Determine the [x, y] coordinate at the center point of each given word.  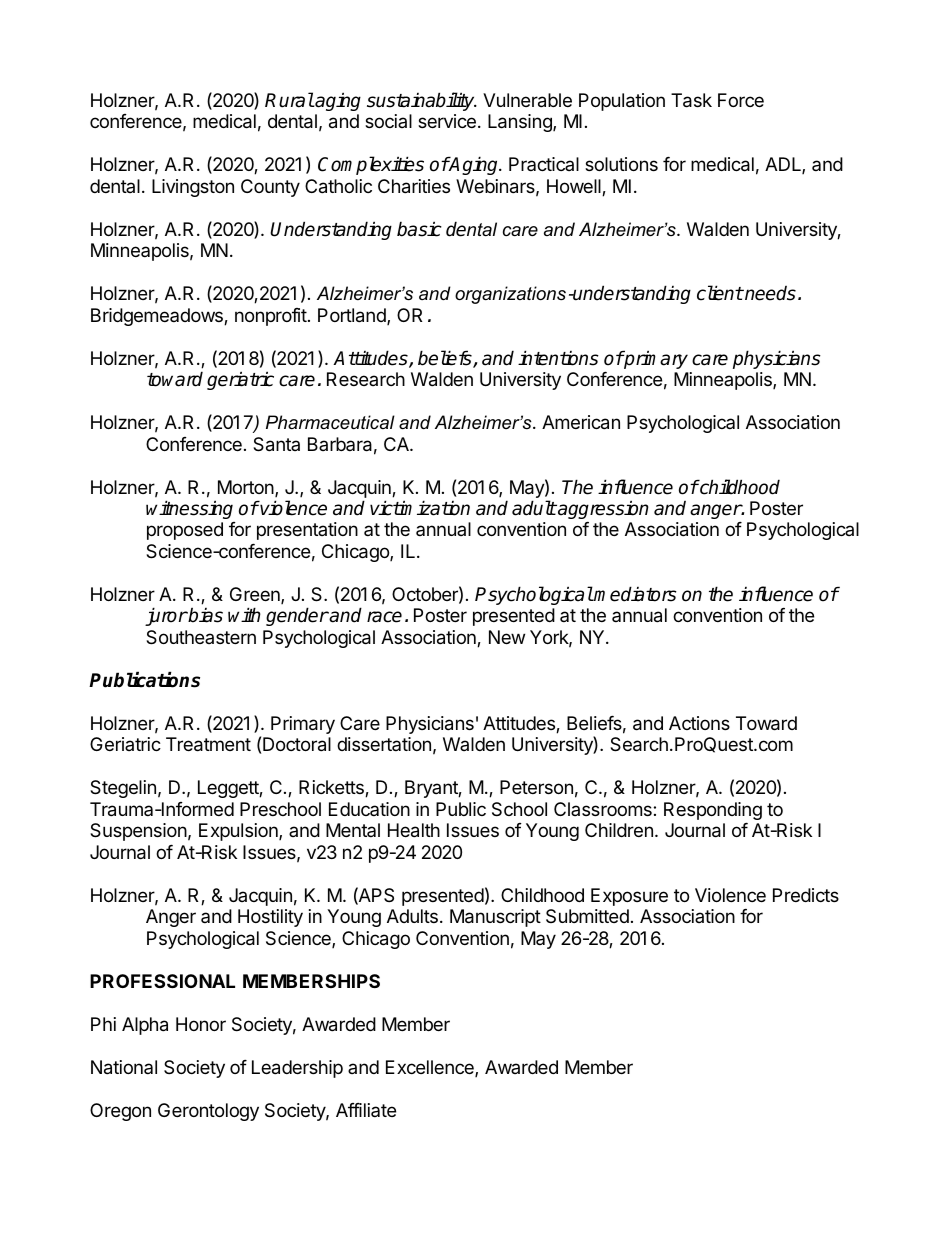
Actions [699, 723]
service [447, 121]
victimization [420, 508]
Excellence [431, 1068]
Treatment [208, 744]
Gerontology [208, 1112]
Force [741, 100]
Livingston [193, 188]
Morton [247, 488]
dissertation [384, 744]
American [581, 422]
